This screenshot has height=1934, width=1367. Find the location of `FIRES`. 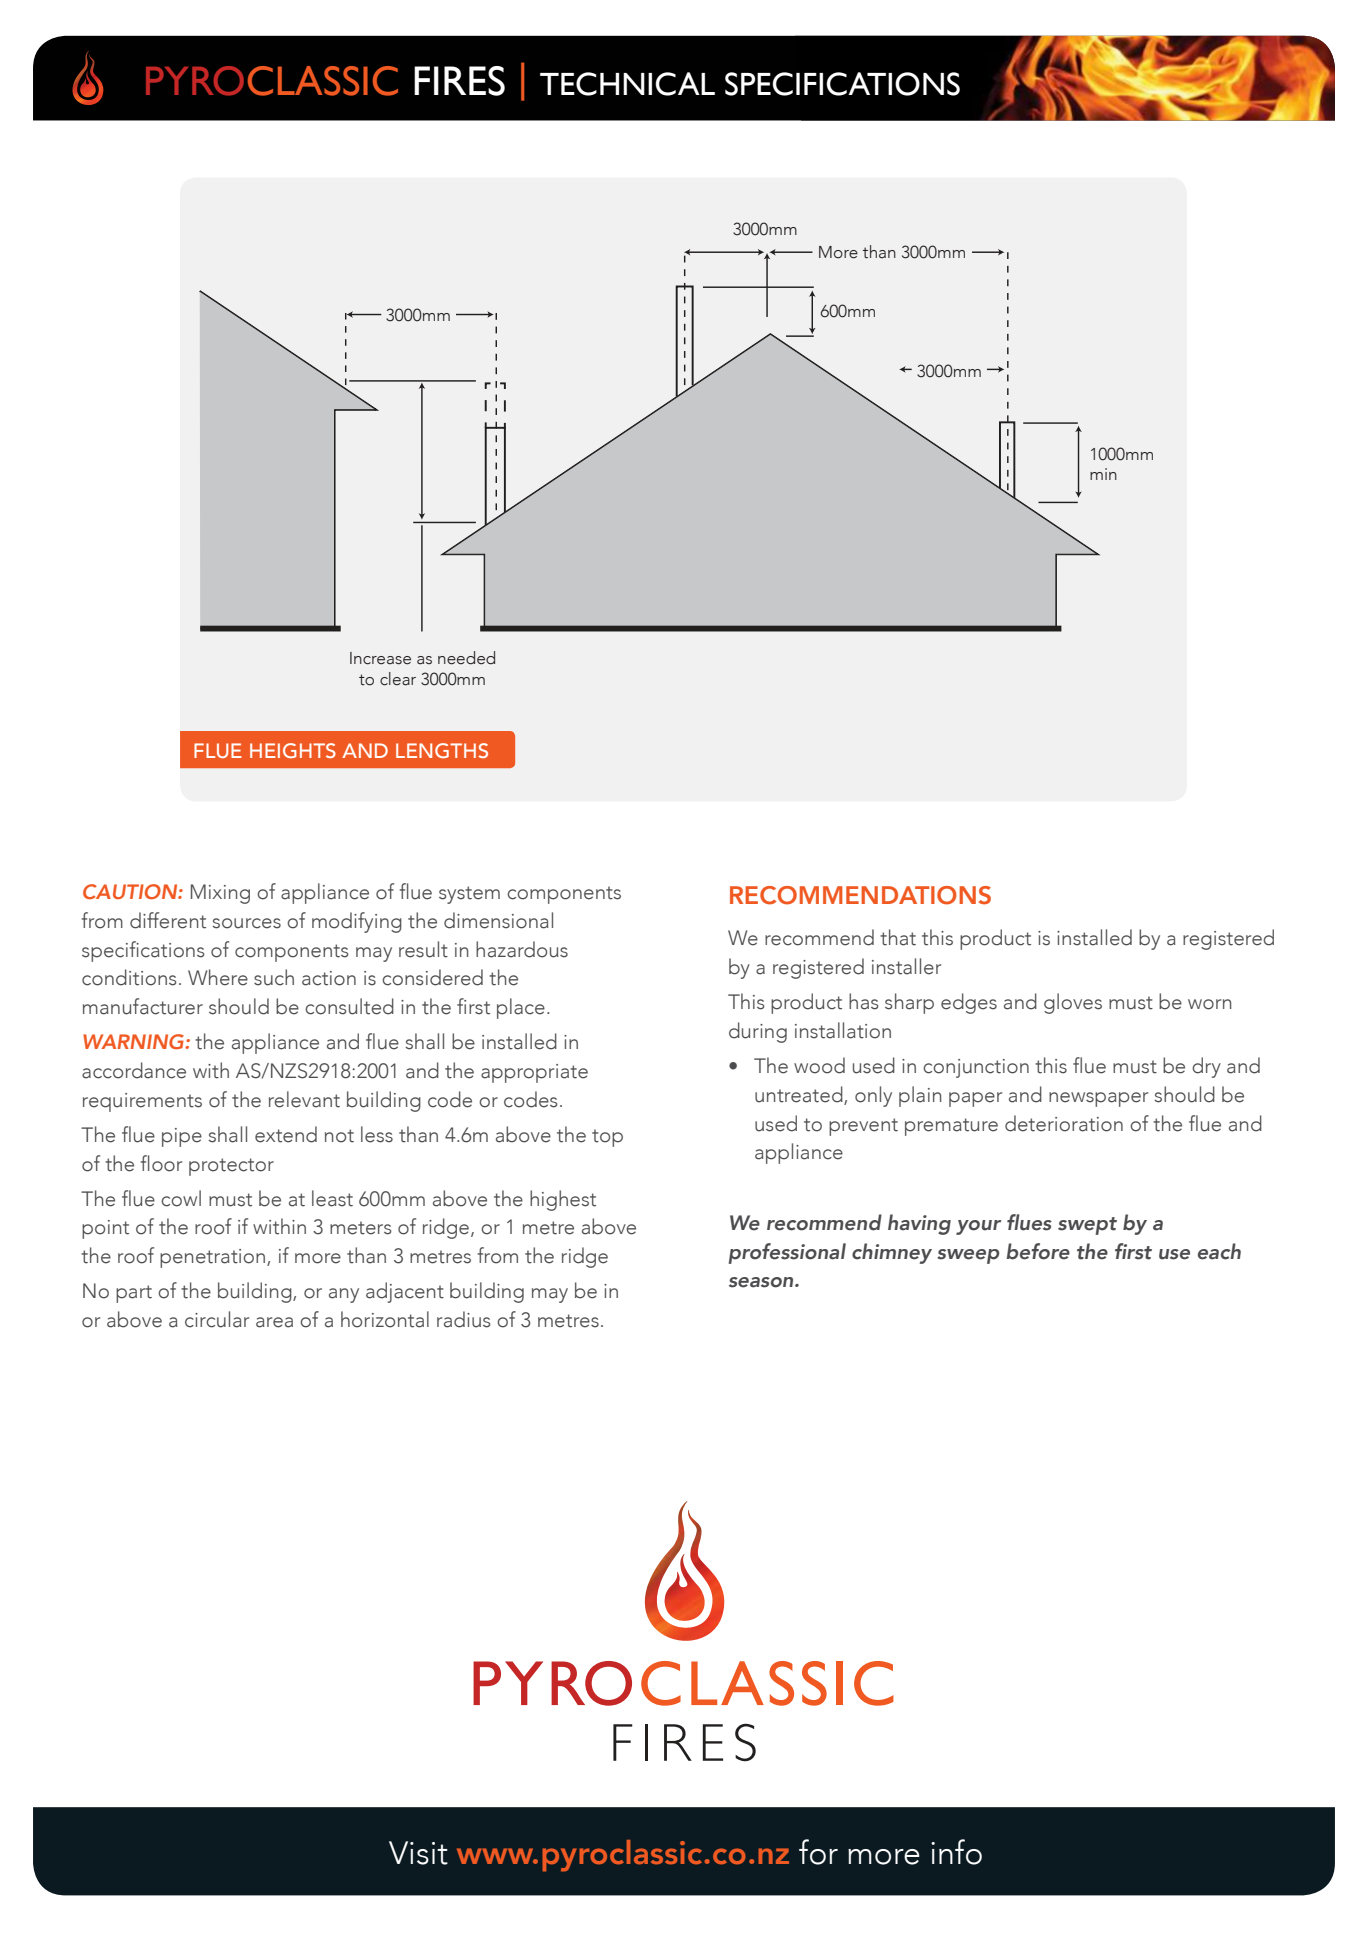

FIRES is located at coordinates (459, 81).
